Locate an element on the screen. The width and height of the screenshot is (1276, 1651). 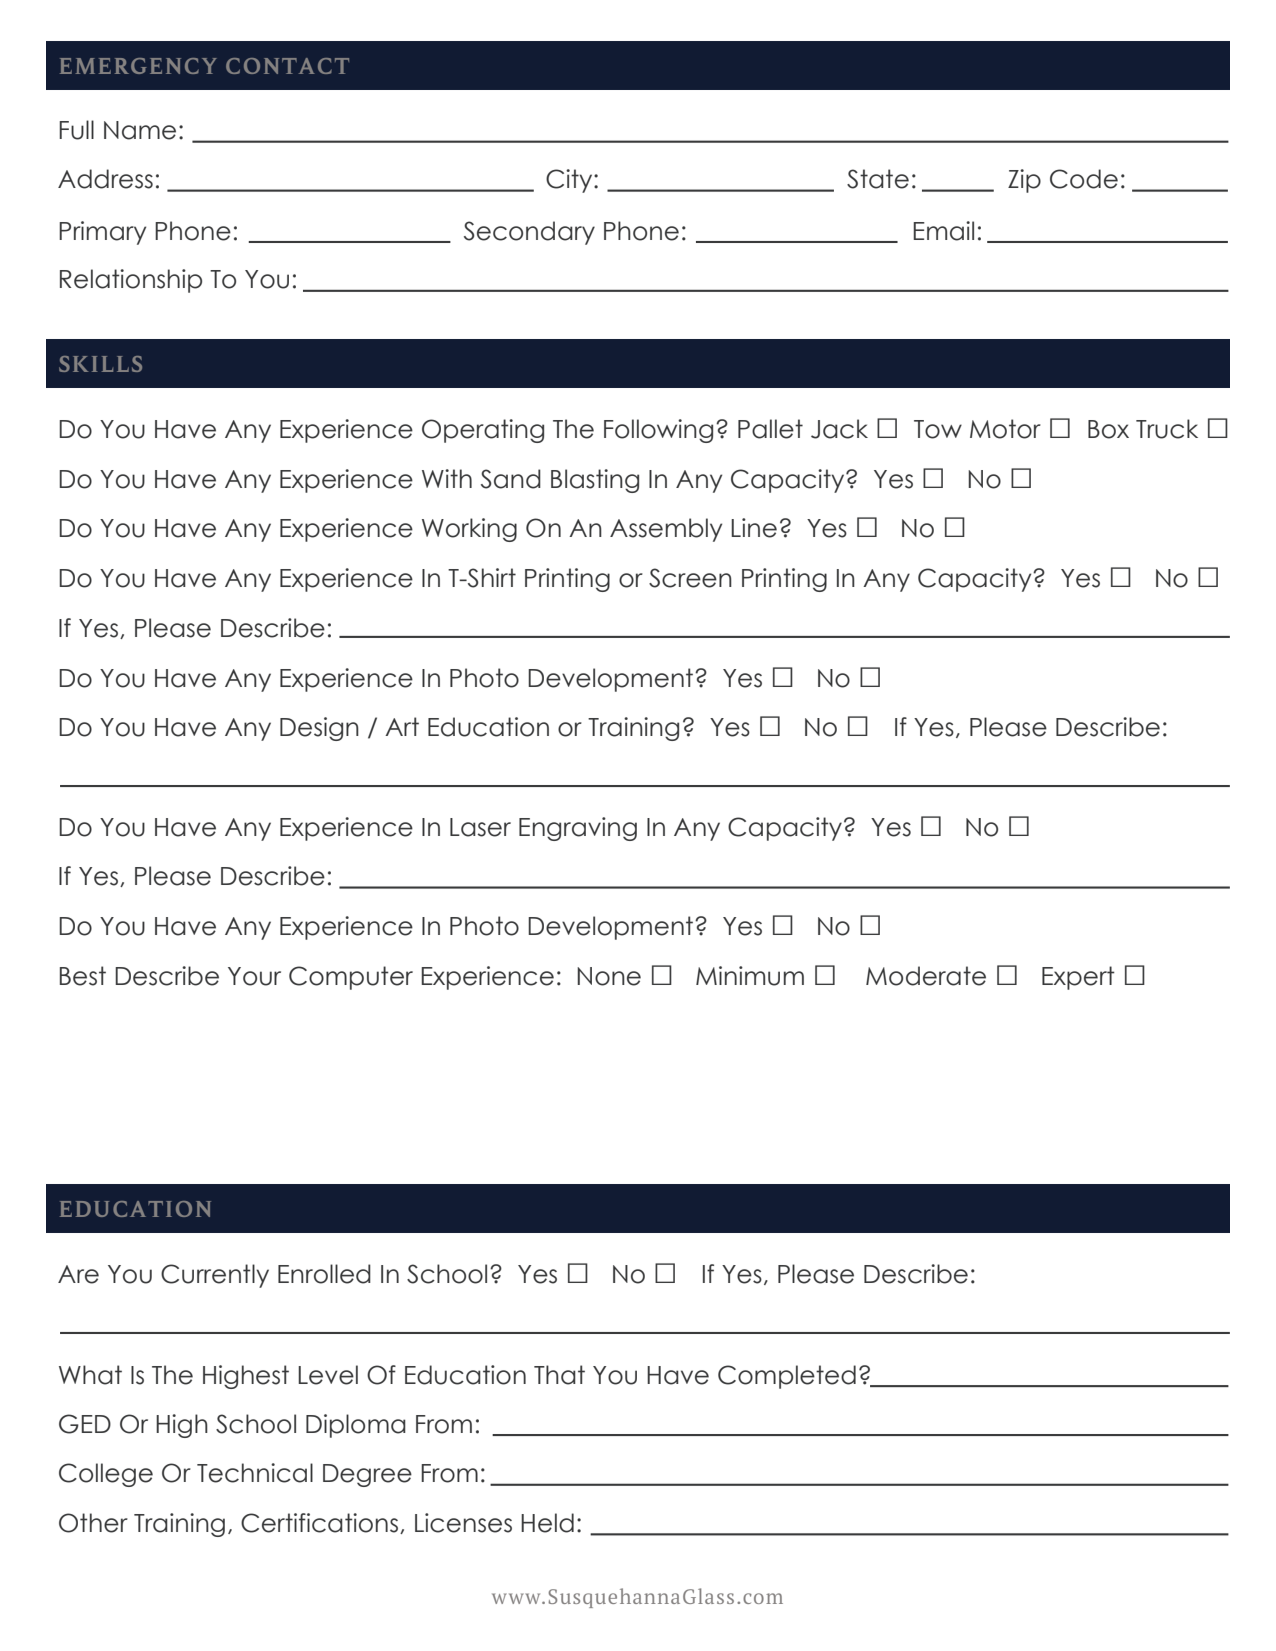
Moderate is located at coordinates (926, 976).
